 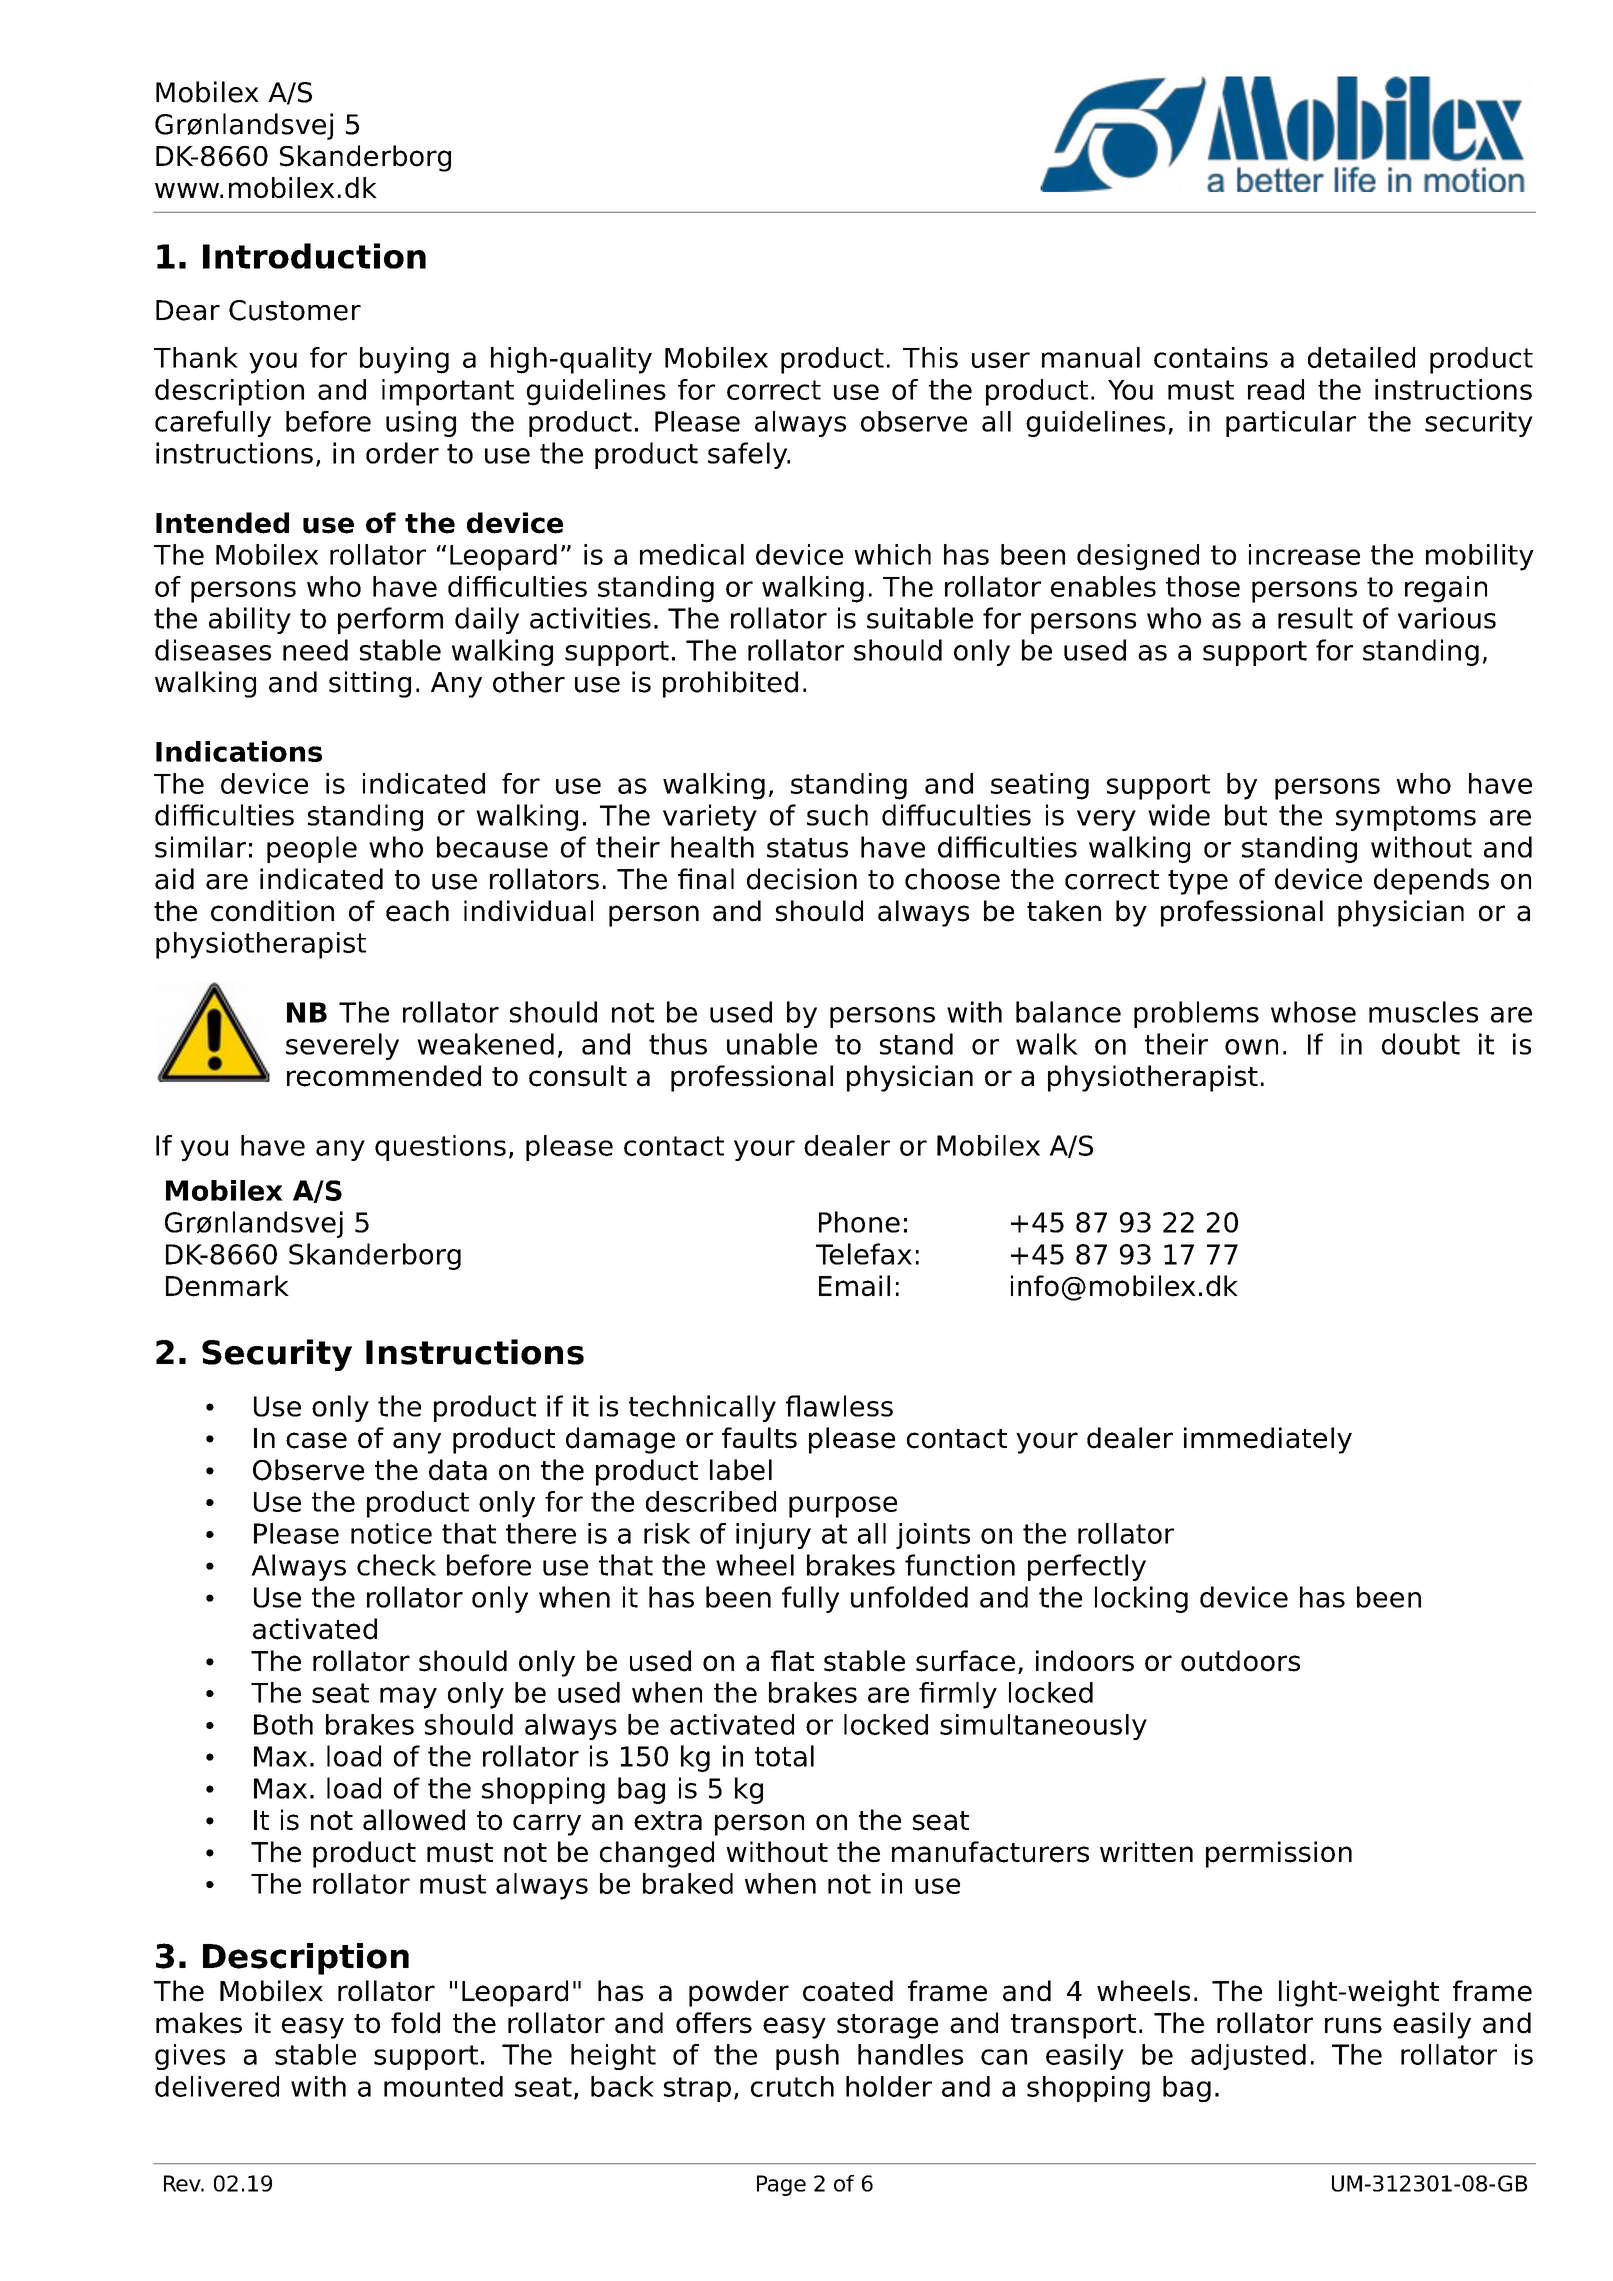 I want to click on decision, so click(x=802, y=879).
